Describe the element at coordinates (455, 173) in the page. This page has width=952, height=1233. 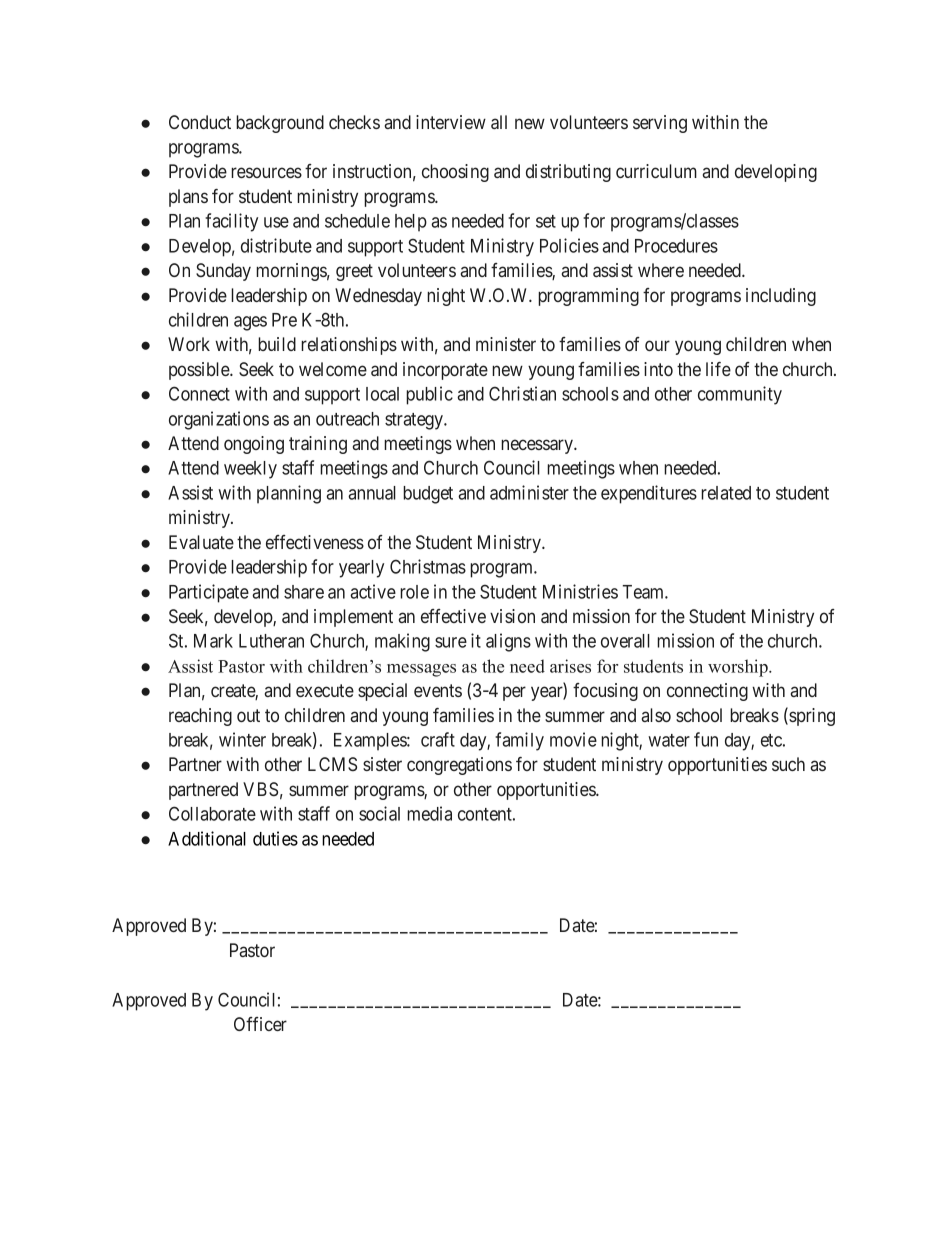
I see `choosing` at that location.
